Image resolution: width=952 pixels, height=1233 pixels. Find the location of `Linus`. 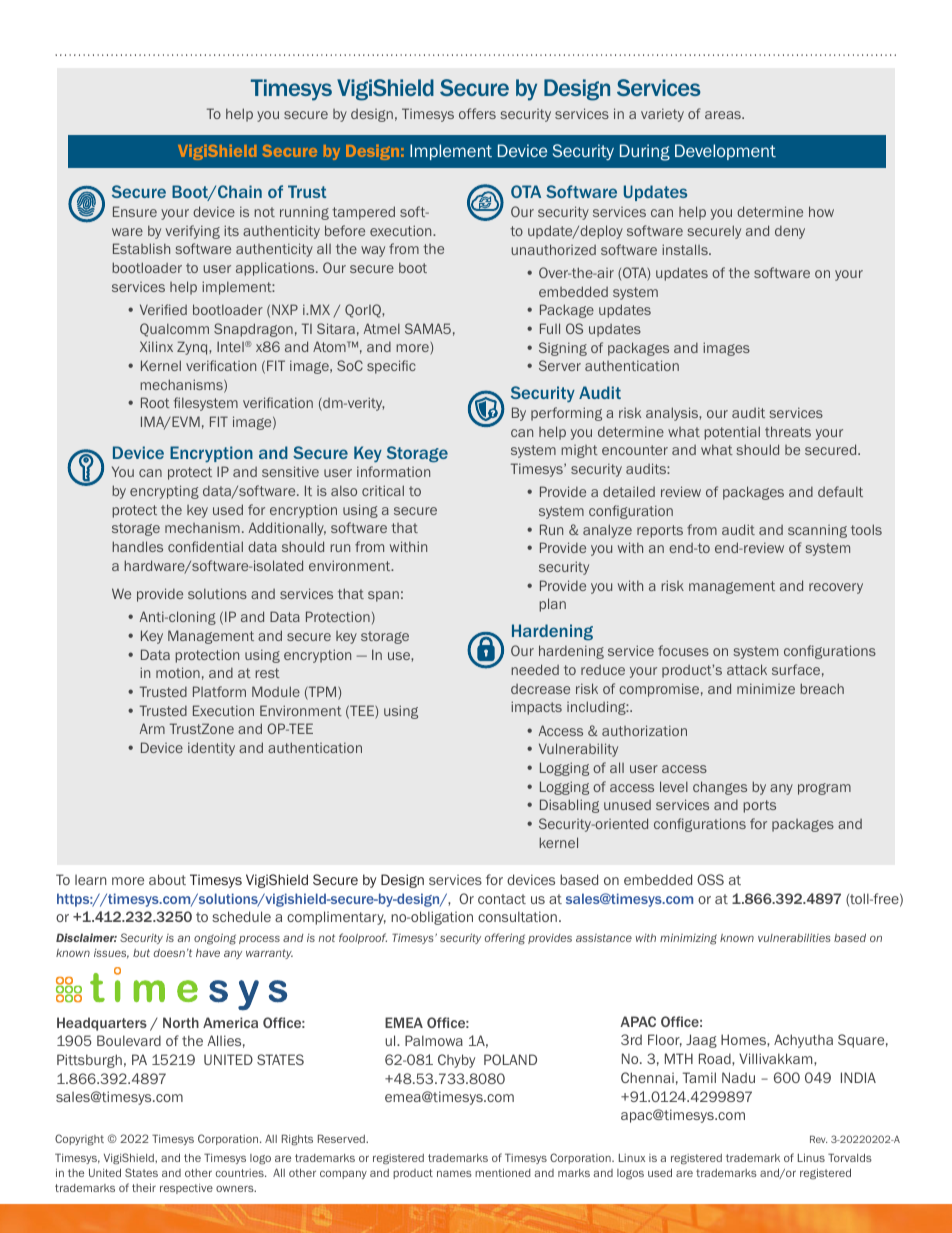

Linus is located at coordinates (811, 1157).
